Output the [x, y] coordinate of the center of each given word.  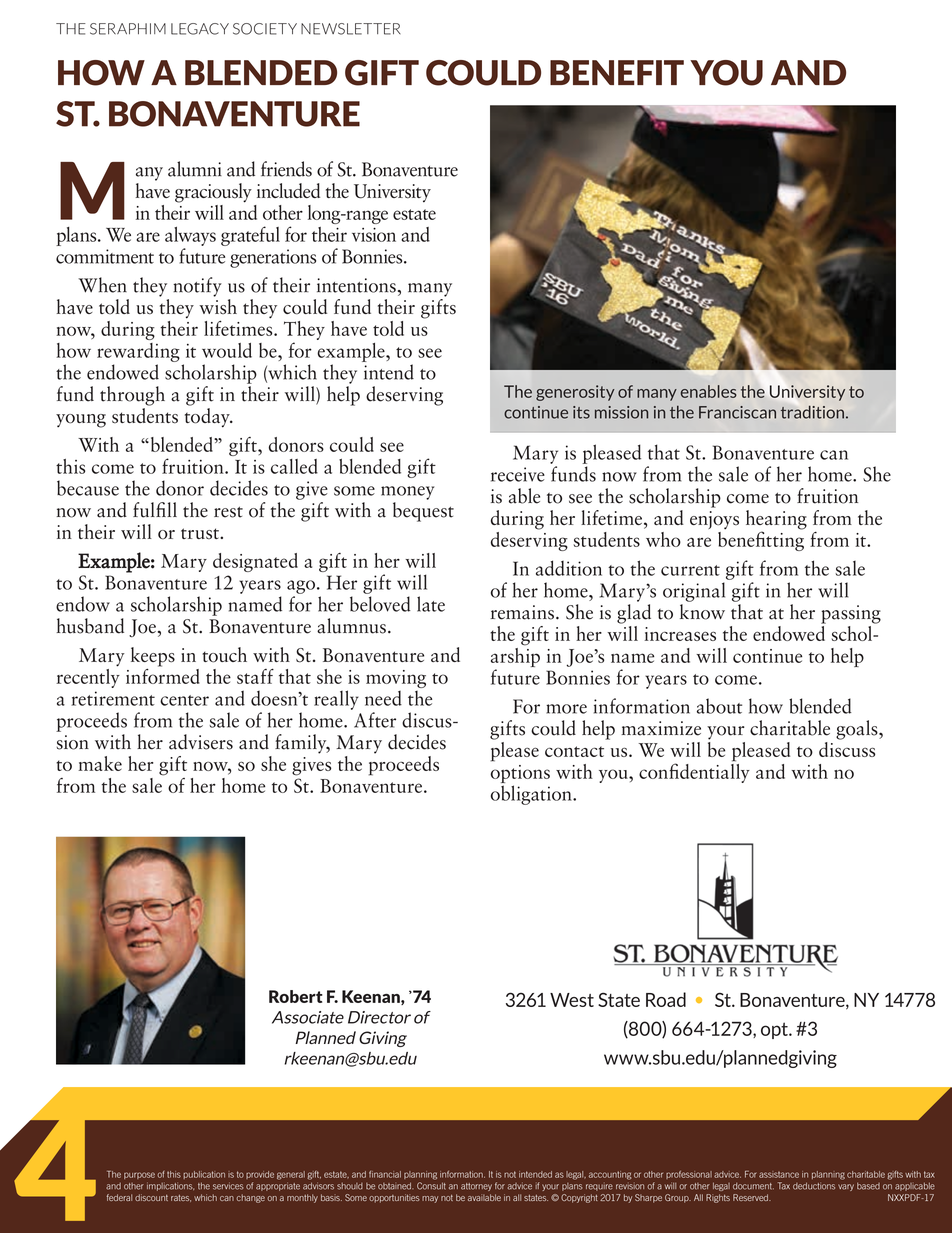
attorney [476, 1187]
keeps [153, 657]
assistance [779, 1174]
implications [170, 1186]
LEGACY [200, 29]
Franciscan [737, 412]
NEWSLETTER [351, 29]
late [431, 604]
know [702, 612]
